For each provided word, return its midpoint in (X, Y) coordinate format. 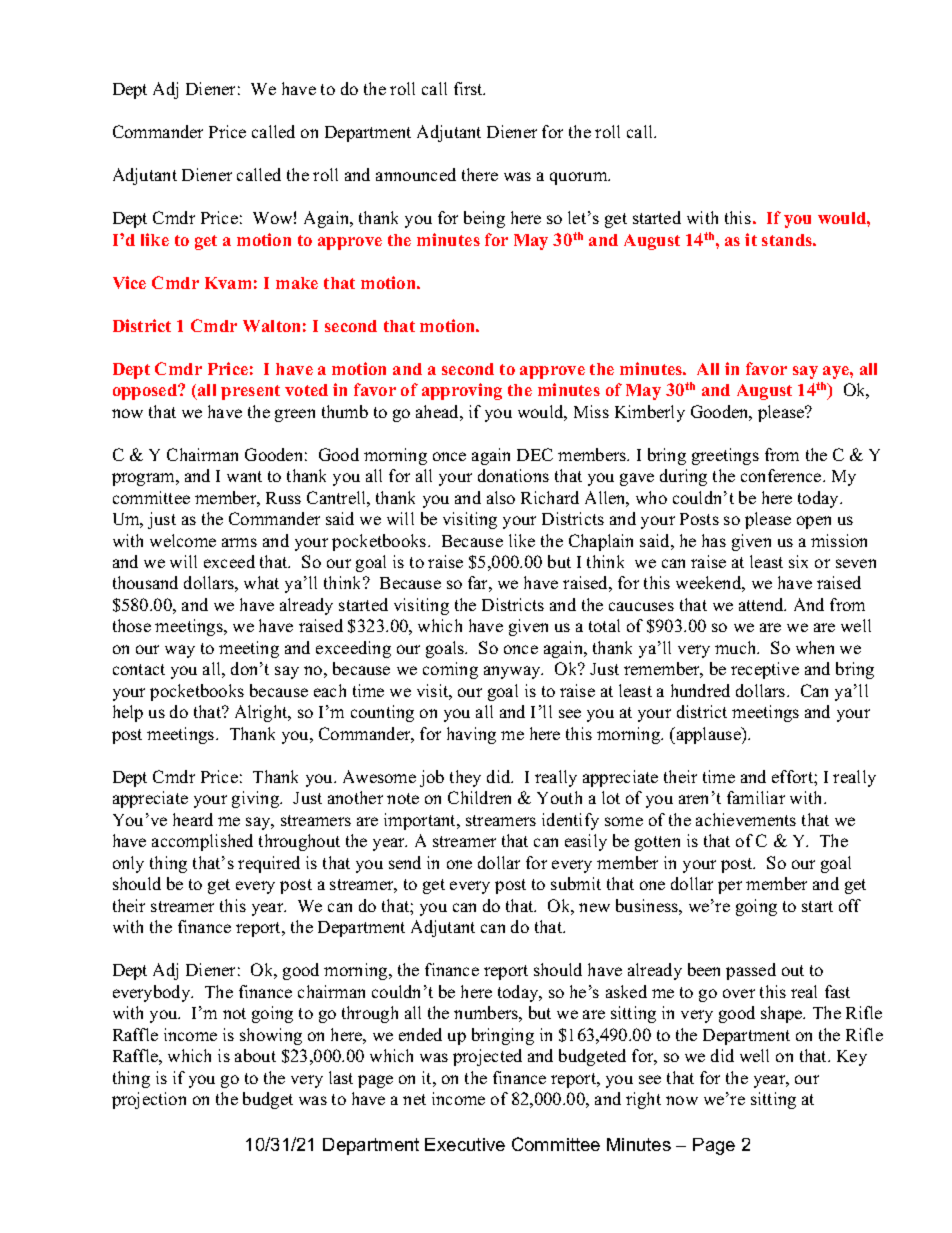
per (730, 887)
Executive (465, 1144)
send (405, 862)
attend (762, 604)
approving (462, 391)
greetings (725, 456)
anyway (513, 672)
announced (416, 174)
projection (149, 1100)
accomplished (202, 842)
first (469, 88)
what (261, 582)
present (250, 392)
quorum (580, 178)
